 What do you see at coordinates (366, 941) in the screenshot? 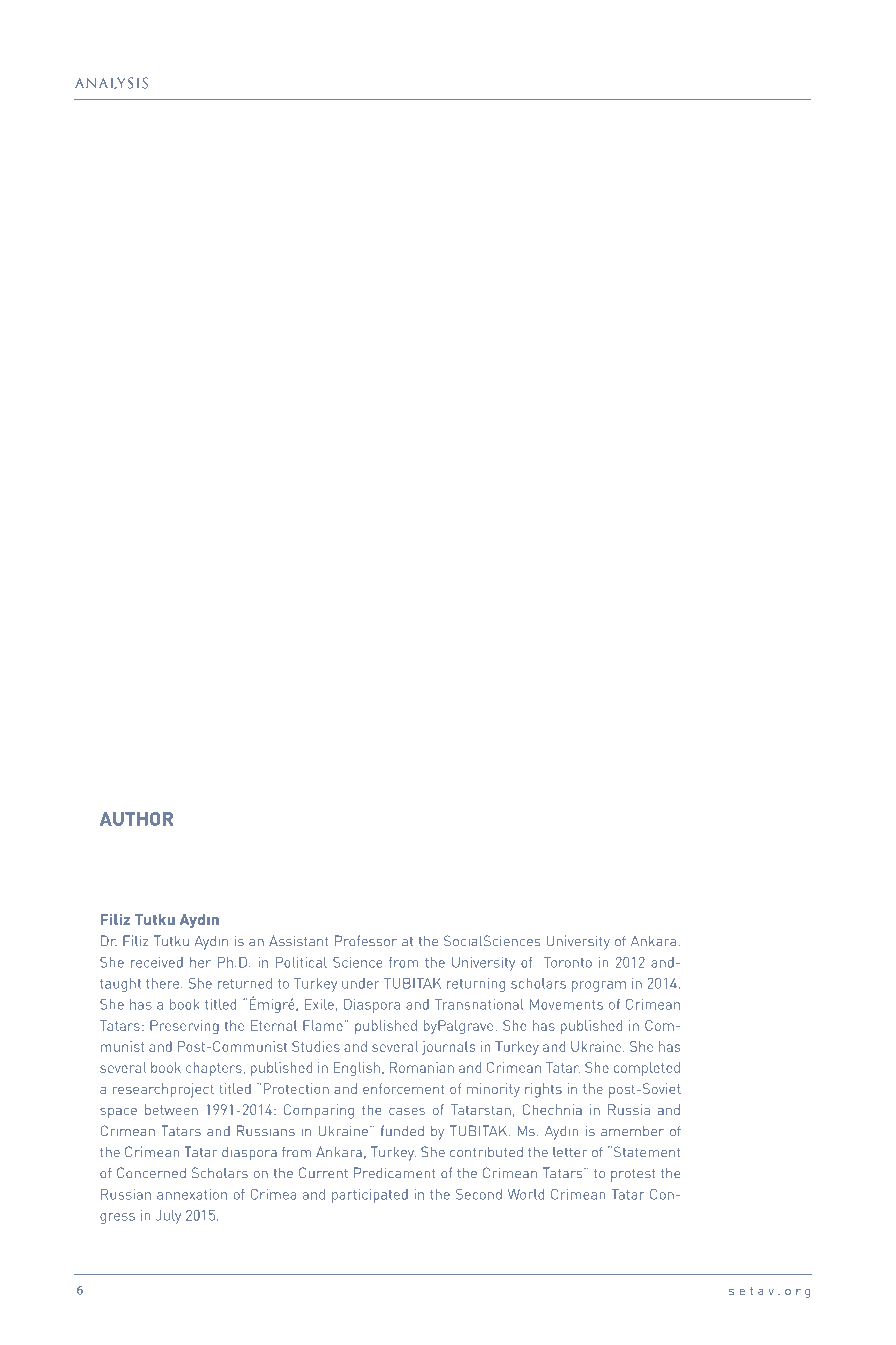
I see `Professor` at bounding box center [366, 941].
